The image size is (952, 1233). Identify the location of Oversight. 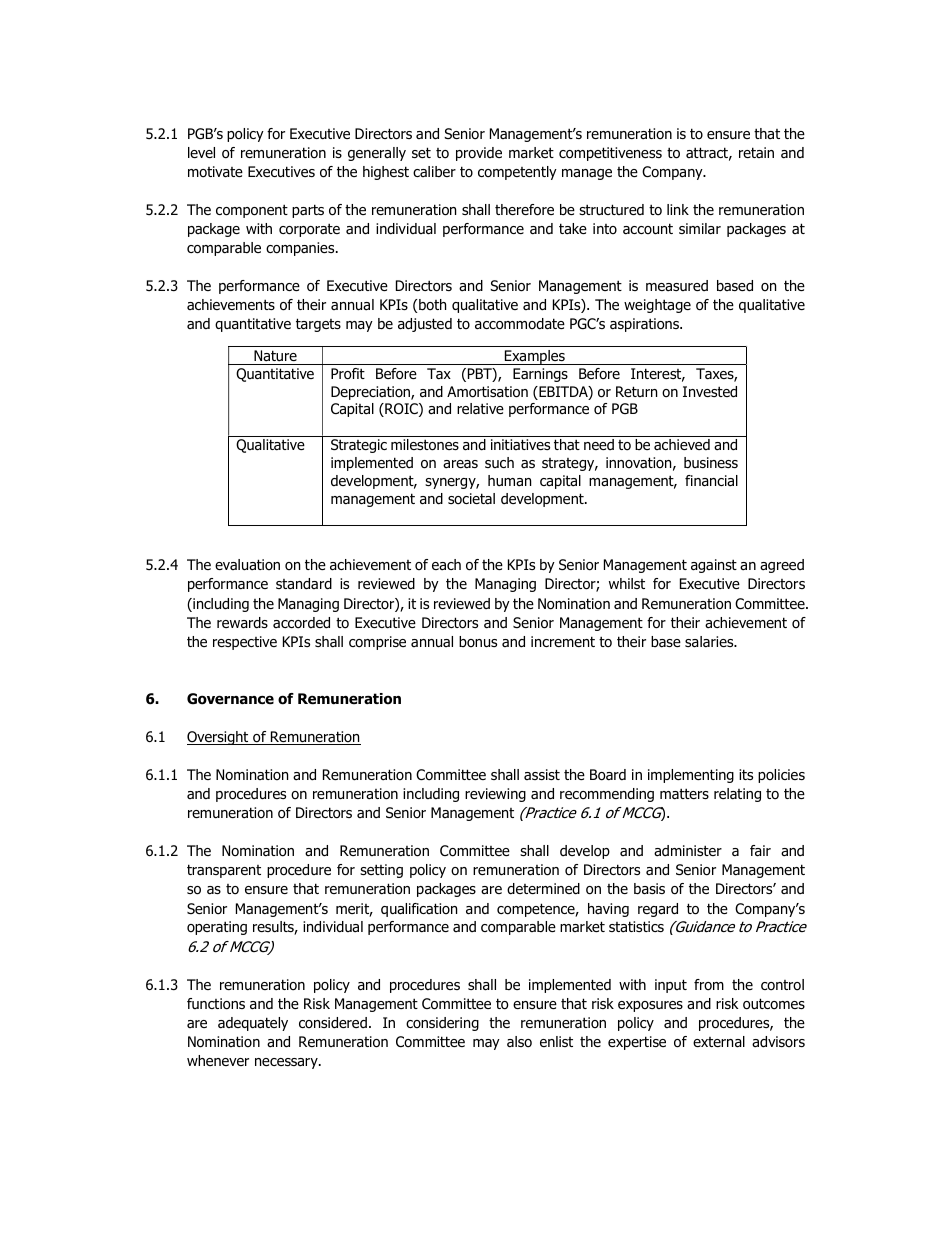
(219, 738).
